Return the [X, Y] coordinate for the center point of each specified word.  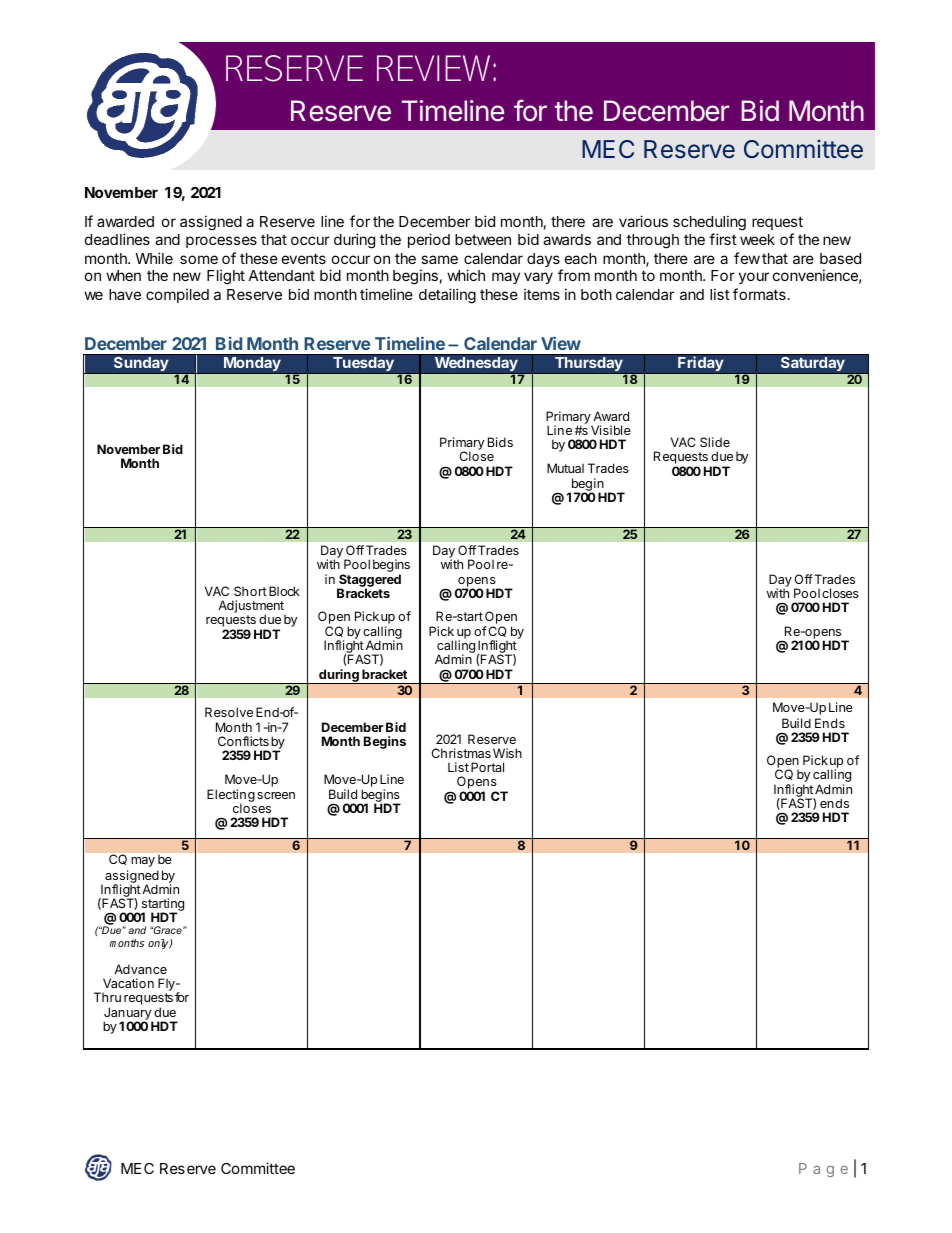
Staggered [369, 582]
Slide [715, 442]
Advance [140, 969]
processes [221, 242]
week [757, 239]
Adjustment [252, 607]
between [483, 239]
